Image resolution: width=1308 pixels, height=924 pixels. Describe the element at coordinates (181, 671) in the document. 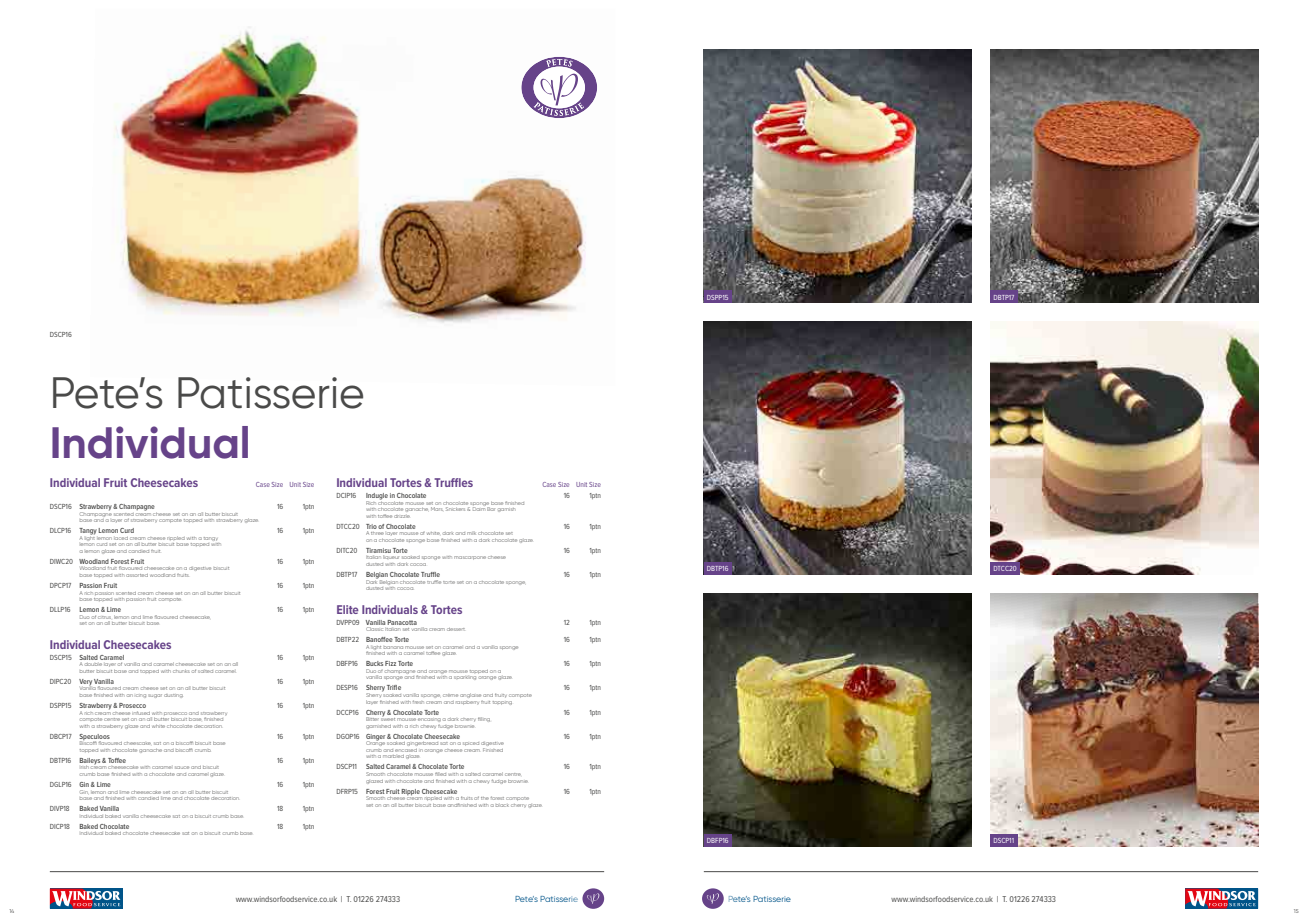

I see `chunks` at that location.
